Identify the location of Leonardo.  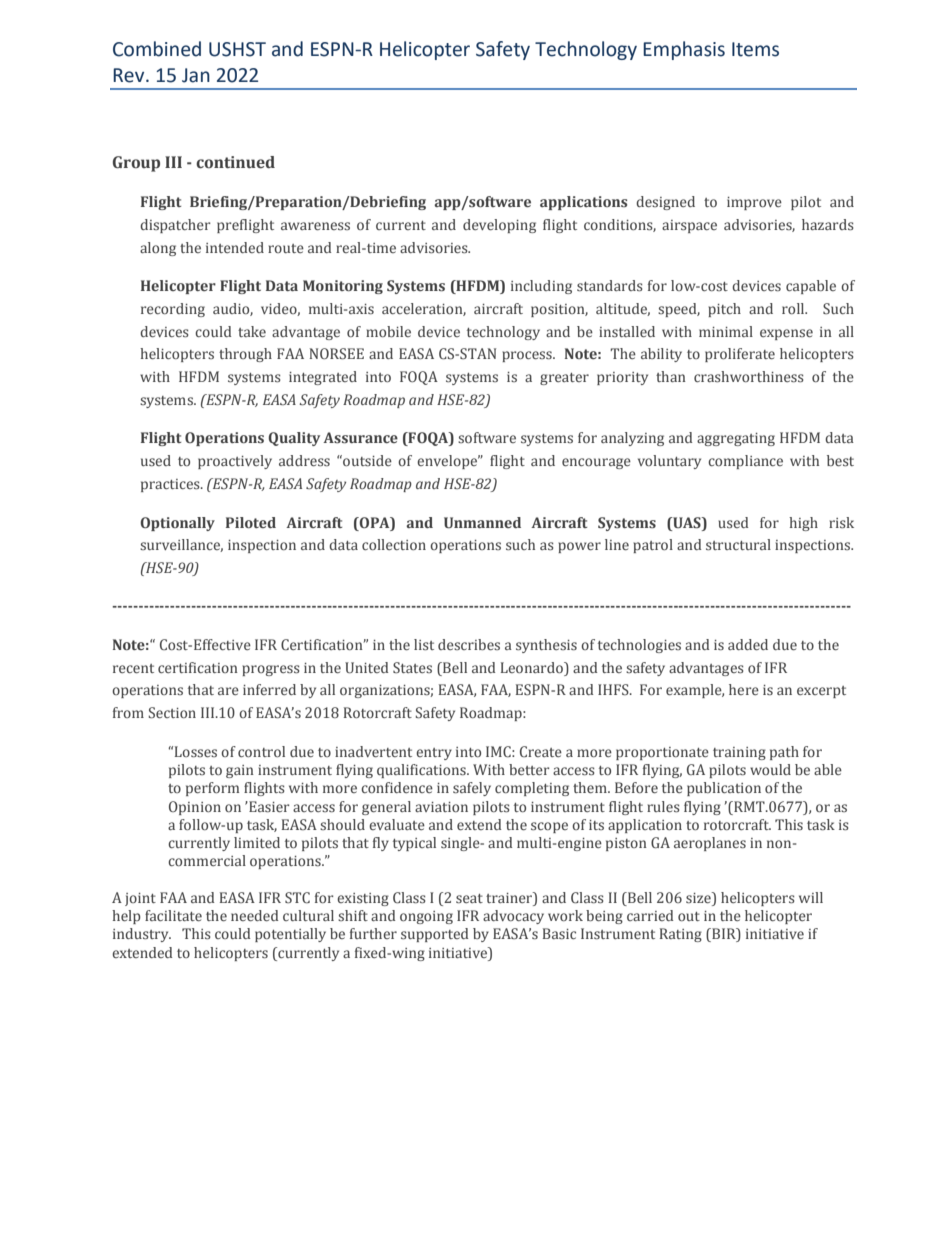
(533, 667).
